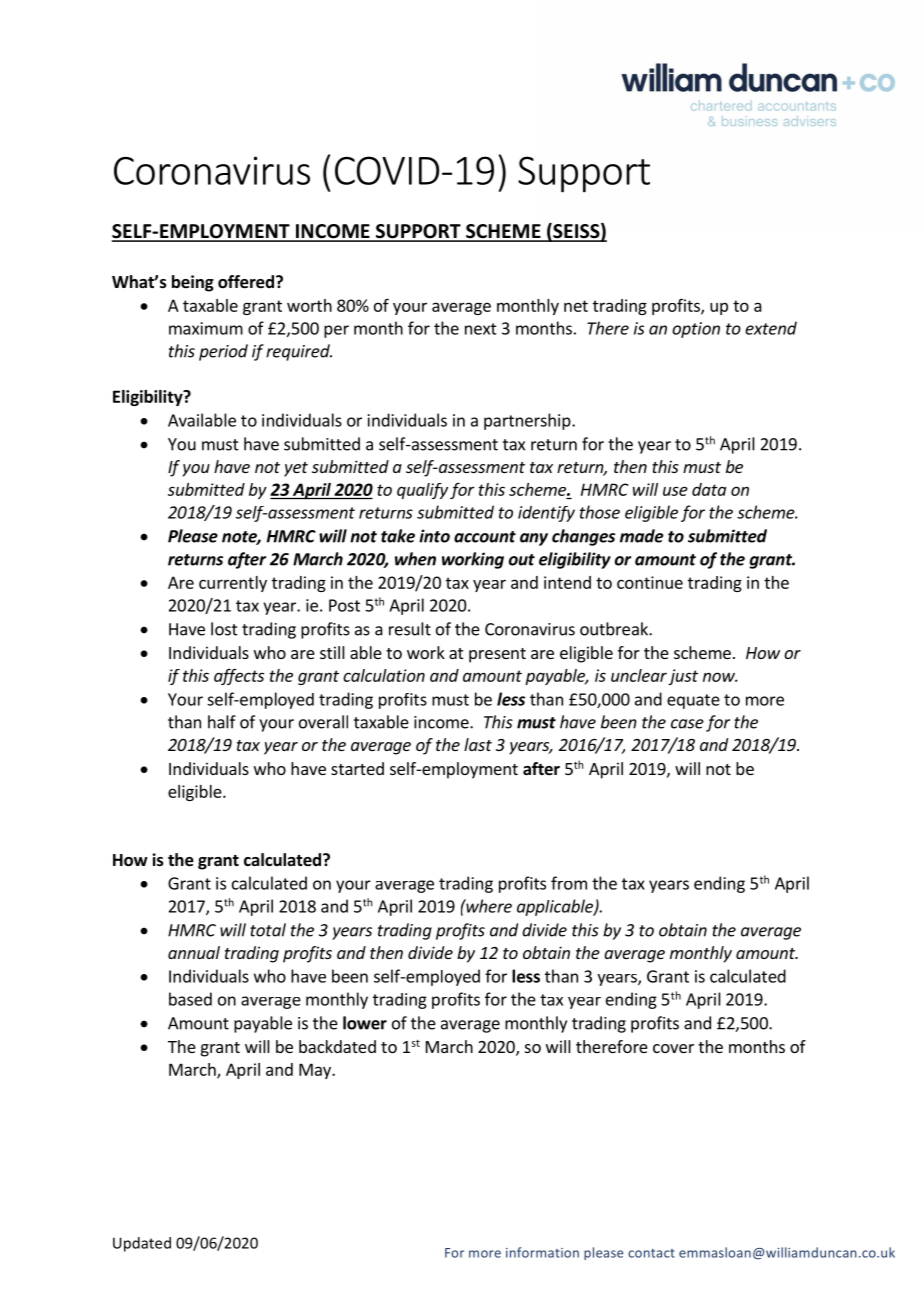 This screenshot has height=1308, width=924. I want to click on total, so click(268, 930).
